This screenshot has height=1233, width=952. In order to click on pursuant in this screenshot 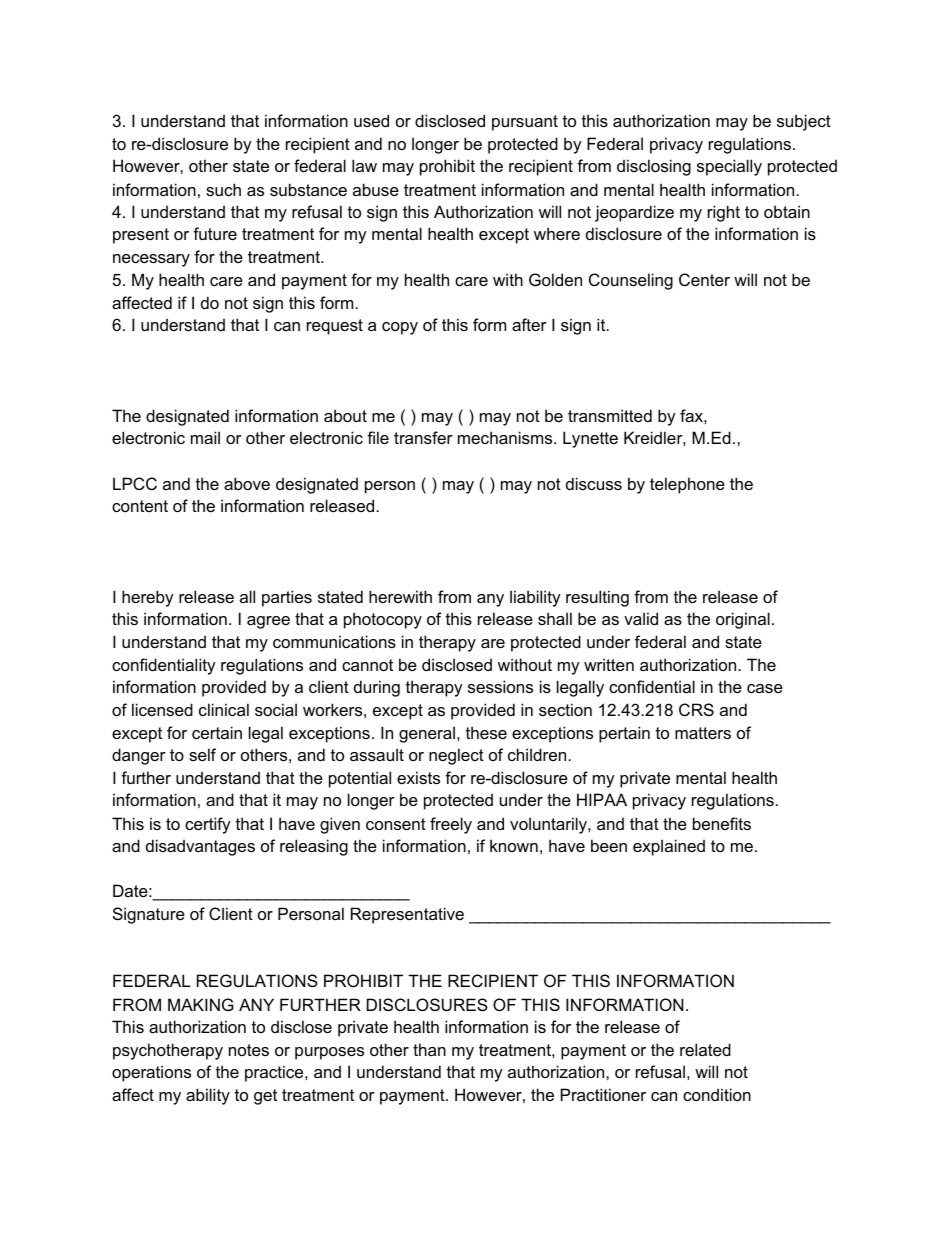, I will do `click(525, 123)`.
